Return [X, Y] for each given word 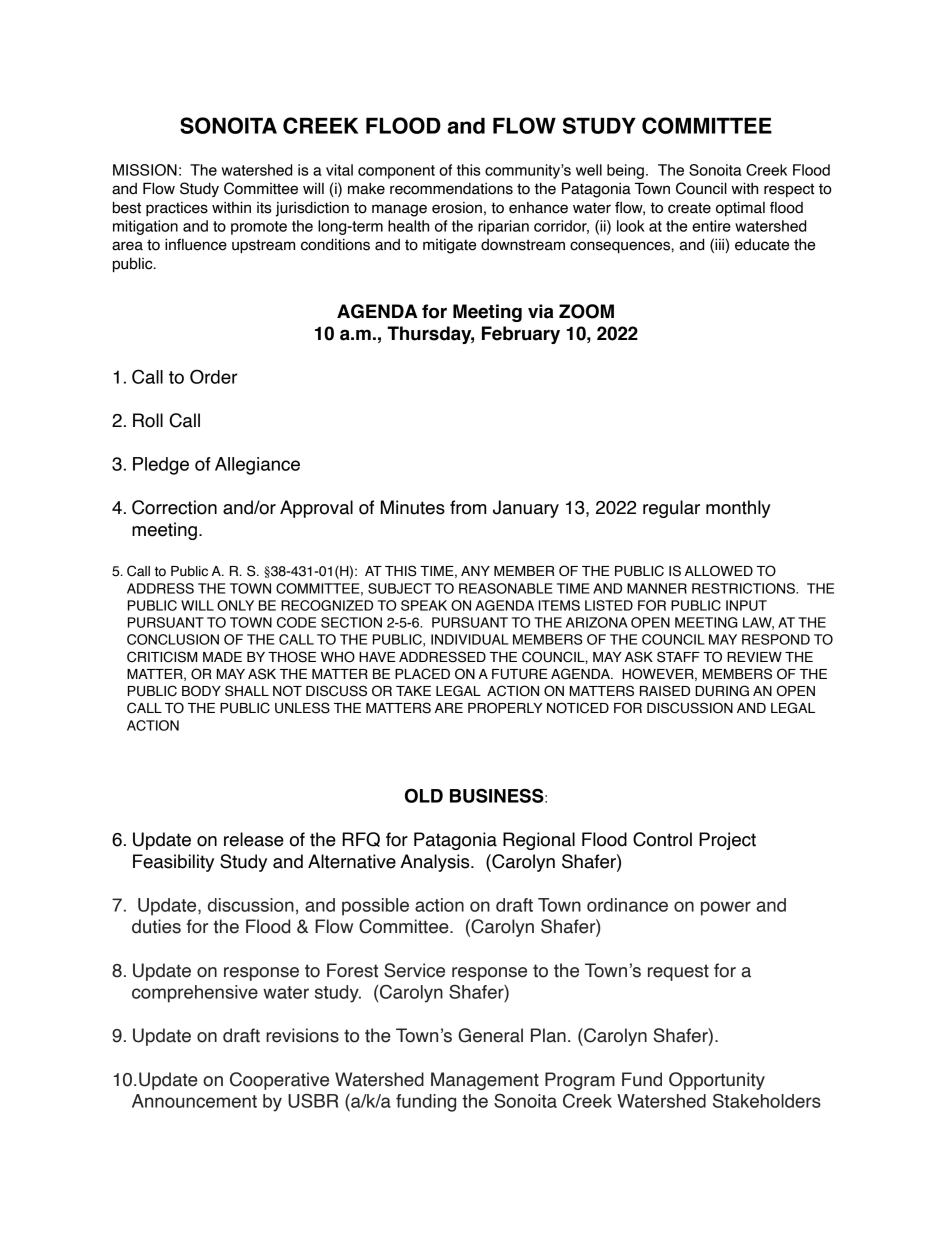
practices [177, 209]
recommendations [451, 189]
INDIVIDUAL [470, 639]
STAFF [678, 657]
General [490, 1035]
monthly [738, 509]
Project [727, 841]
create [689, 208]
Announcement [194, 1101]
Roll [148, 420]
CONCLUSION [173, 639]
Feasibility [173, 863]
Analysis [436, 863]
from [468, 507]
